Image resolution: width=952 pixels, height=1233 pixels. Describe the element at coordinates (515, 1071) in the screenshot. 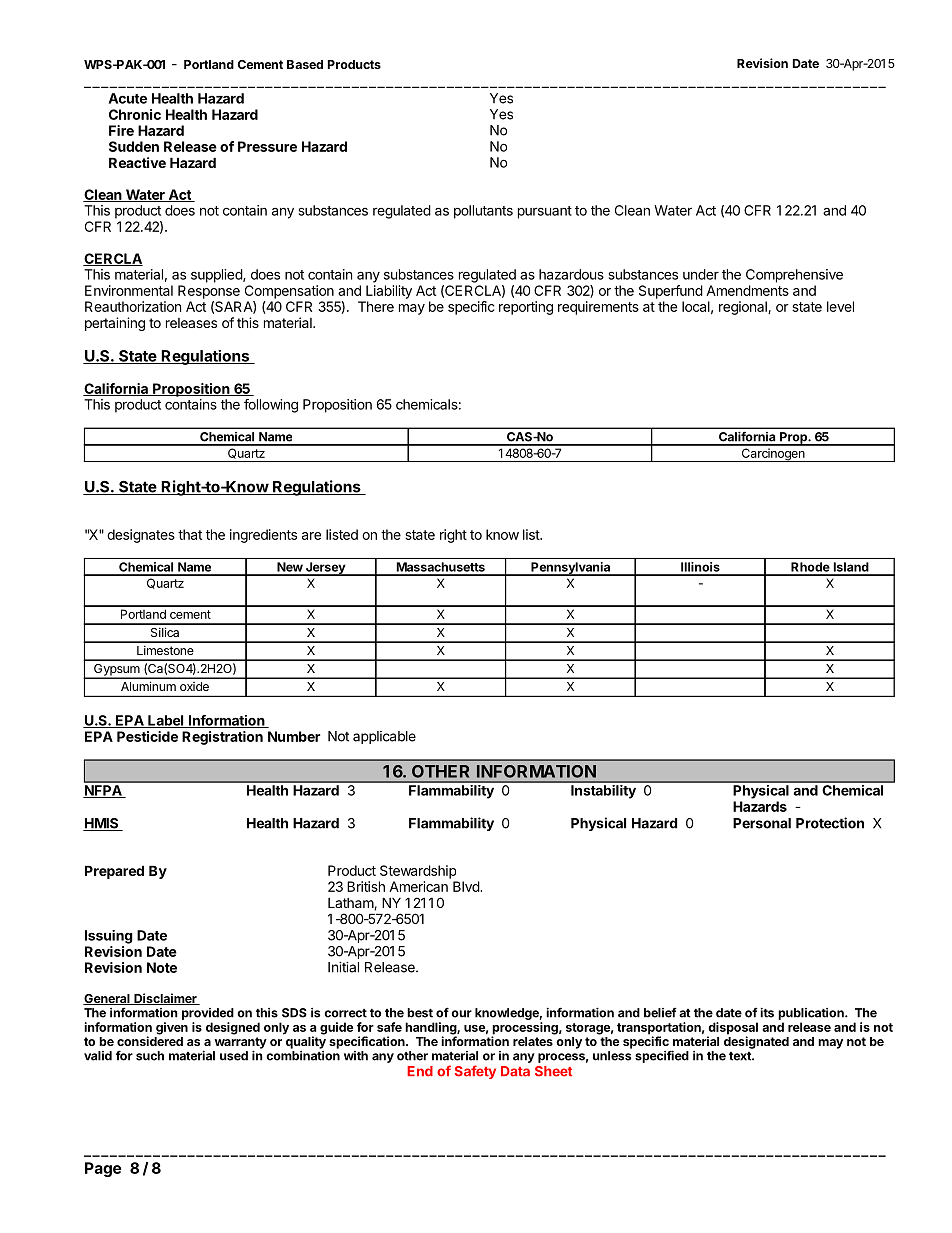

I see `Data` at that location.
